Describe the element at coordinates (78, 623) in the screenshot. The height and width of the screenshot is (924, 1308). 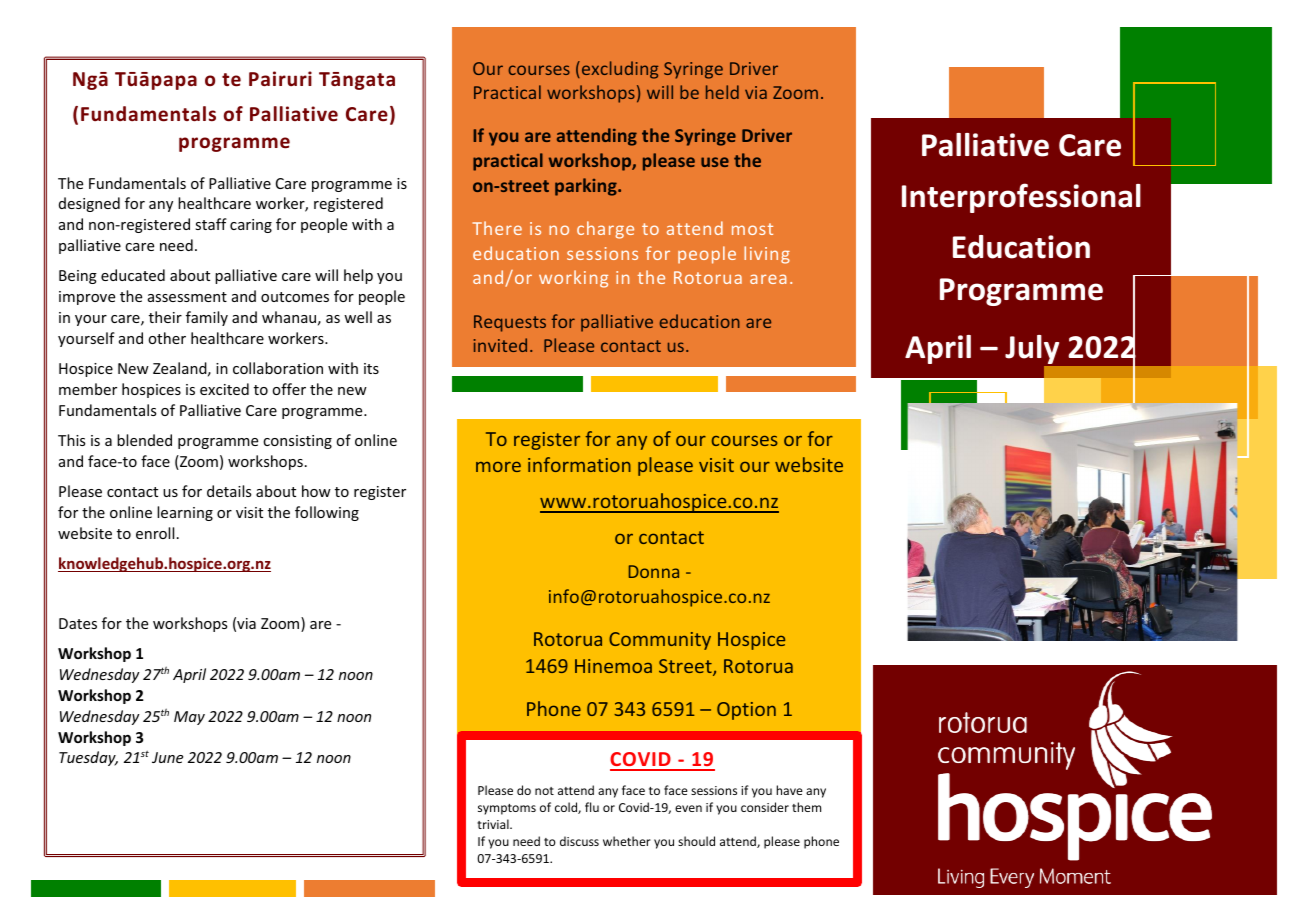
I see `Dates` at that location.
